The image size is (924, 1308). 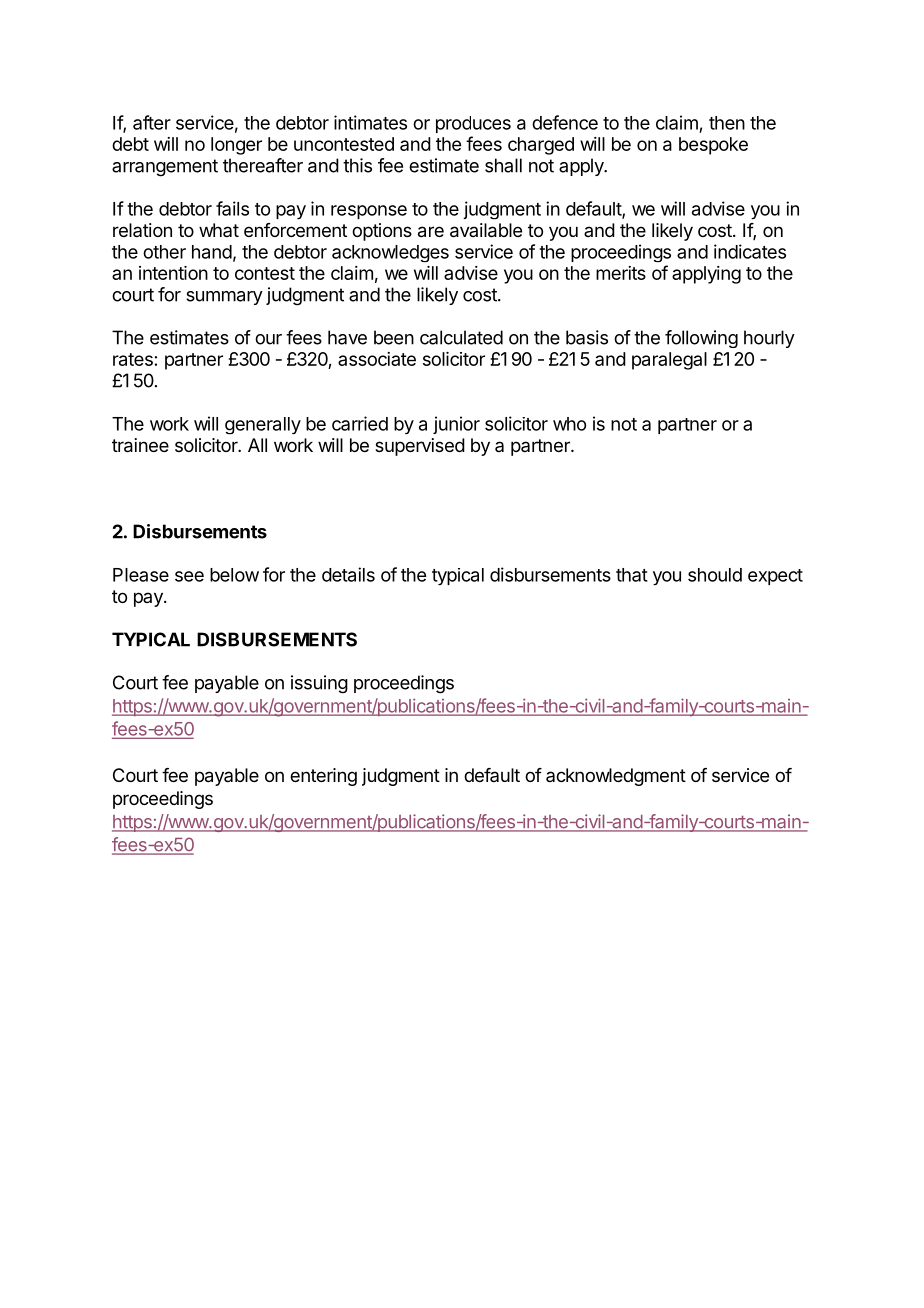 I want to click on bespoke, so click(x=713, y=146).
